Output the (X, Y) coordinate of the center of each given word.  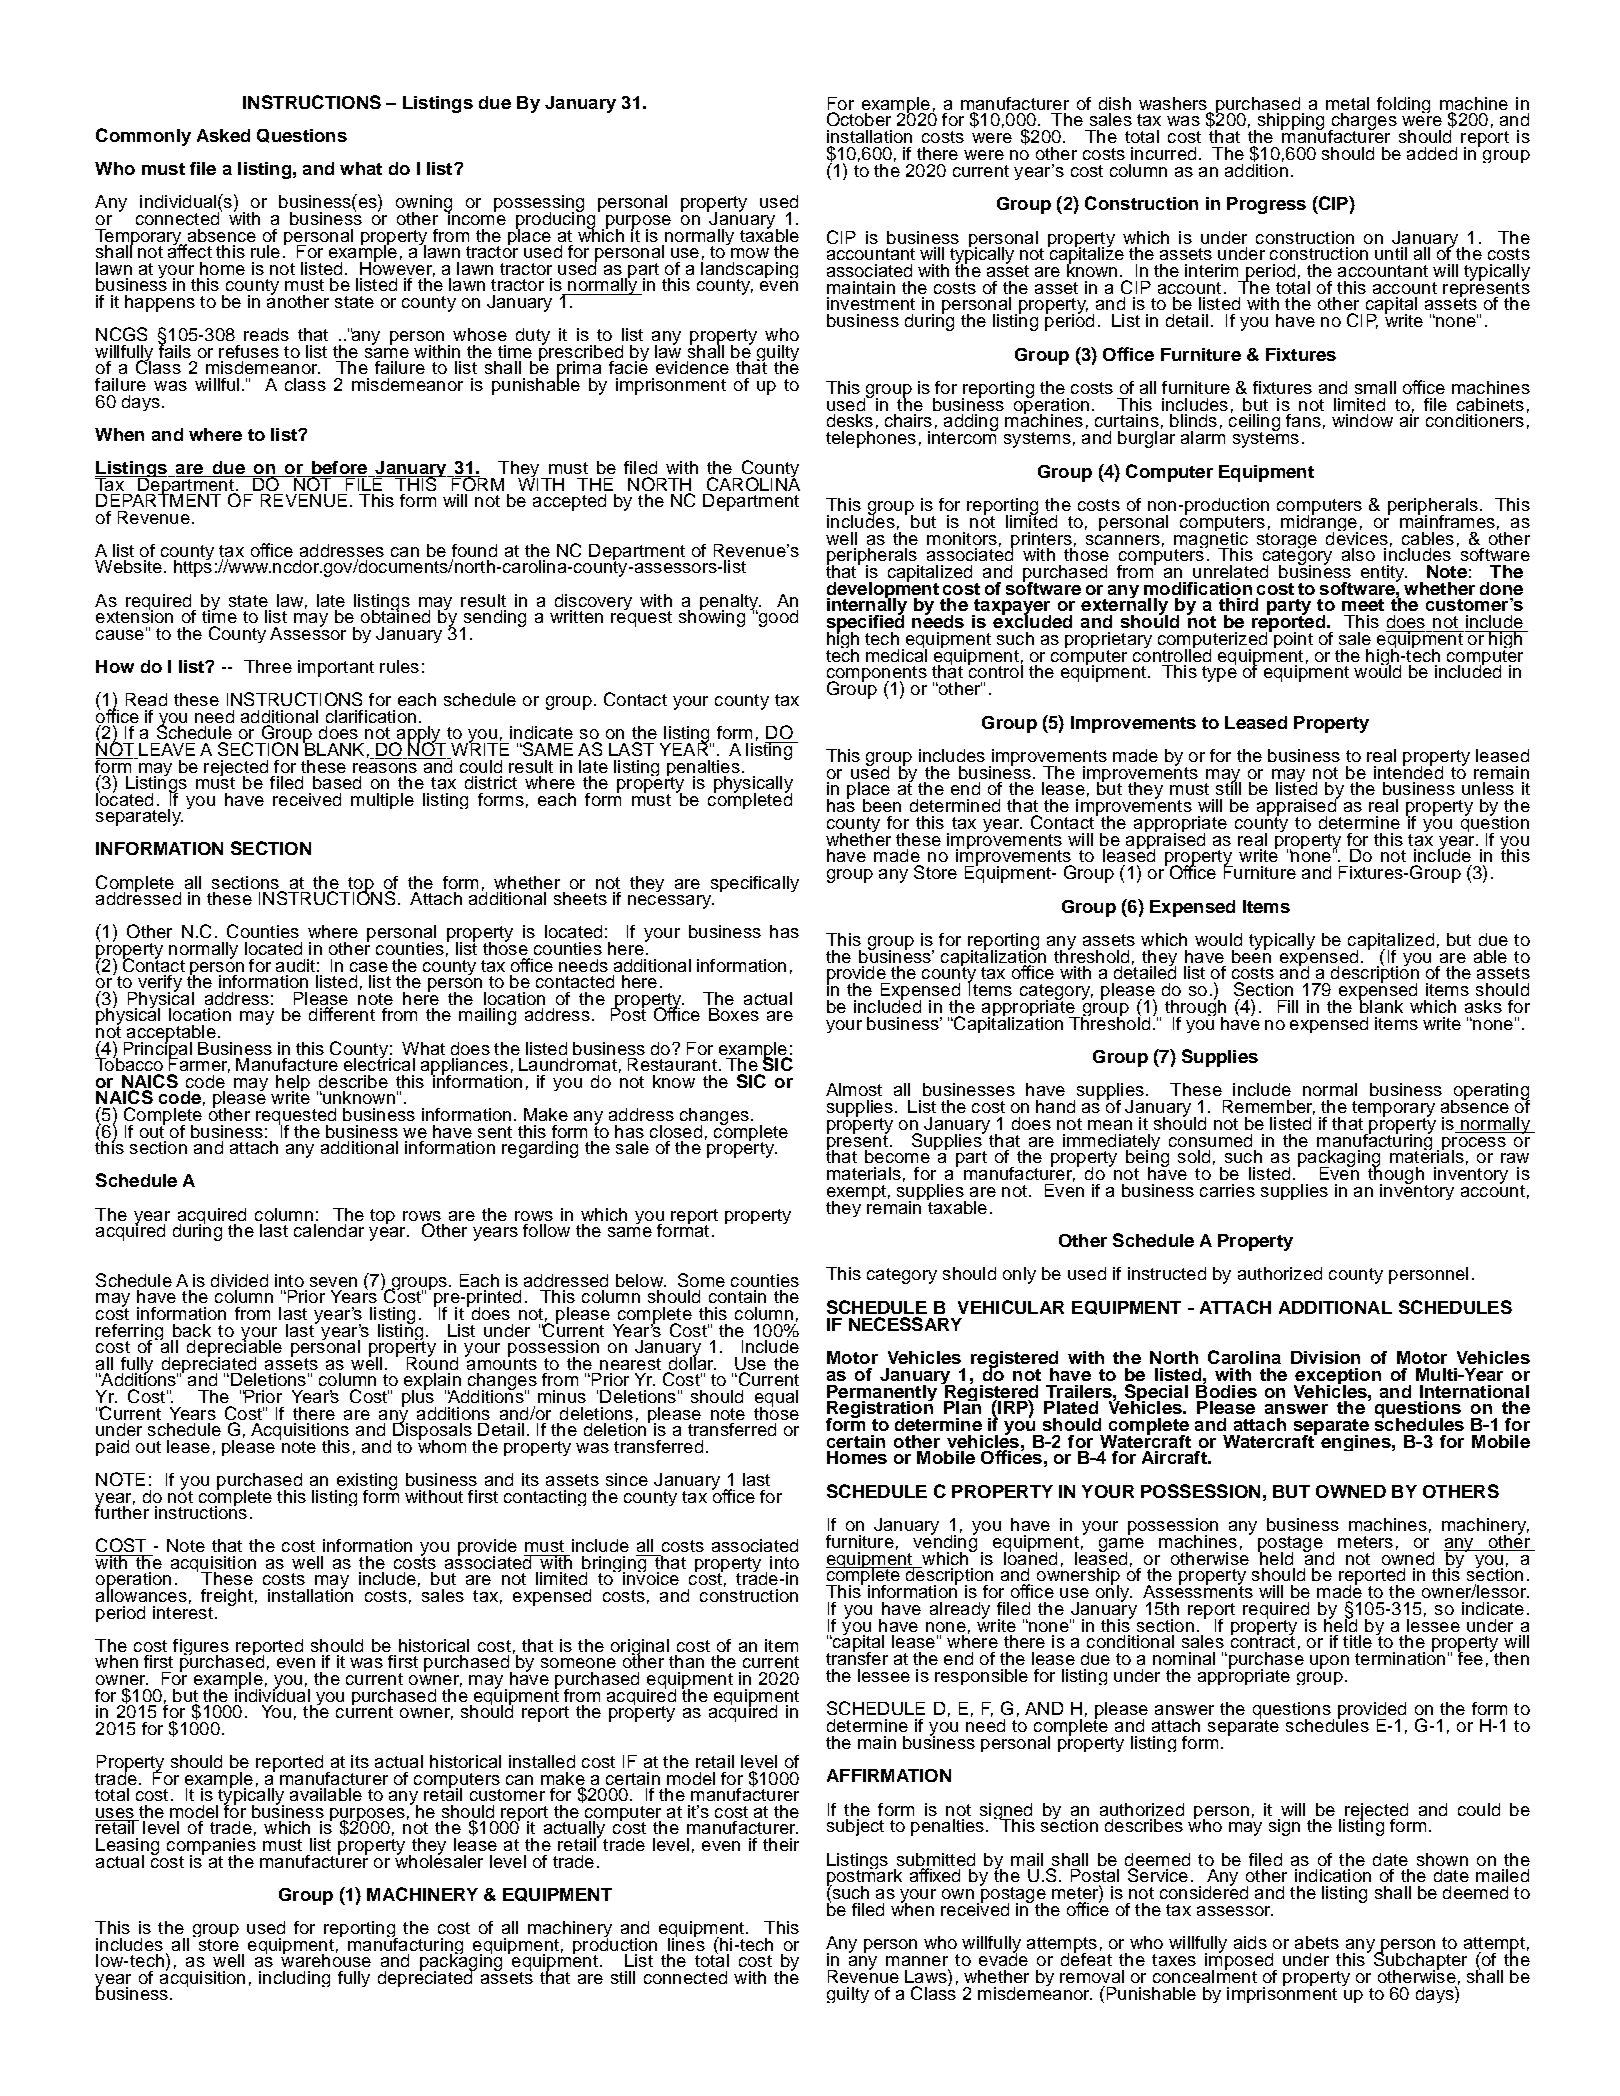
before (339, 469)
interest (183, 1611)
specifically (755, 884)
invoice (651, 1577)
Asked (223, 135)
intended (1408, 771)
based (337, 782)
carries (1227, 1190)
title (1357, 1641)
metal (1347, 103)
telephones (871, 438)
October (859, 119)
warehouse (326, 1959)
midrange (1319, 523)
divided (239, 1280)
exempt (856, 1194)
